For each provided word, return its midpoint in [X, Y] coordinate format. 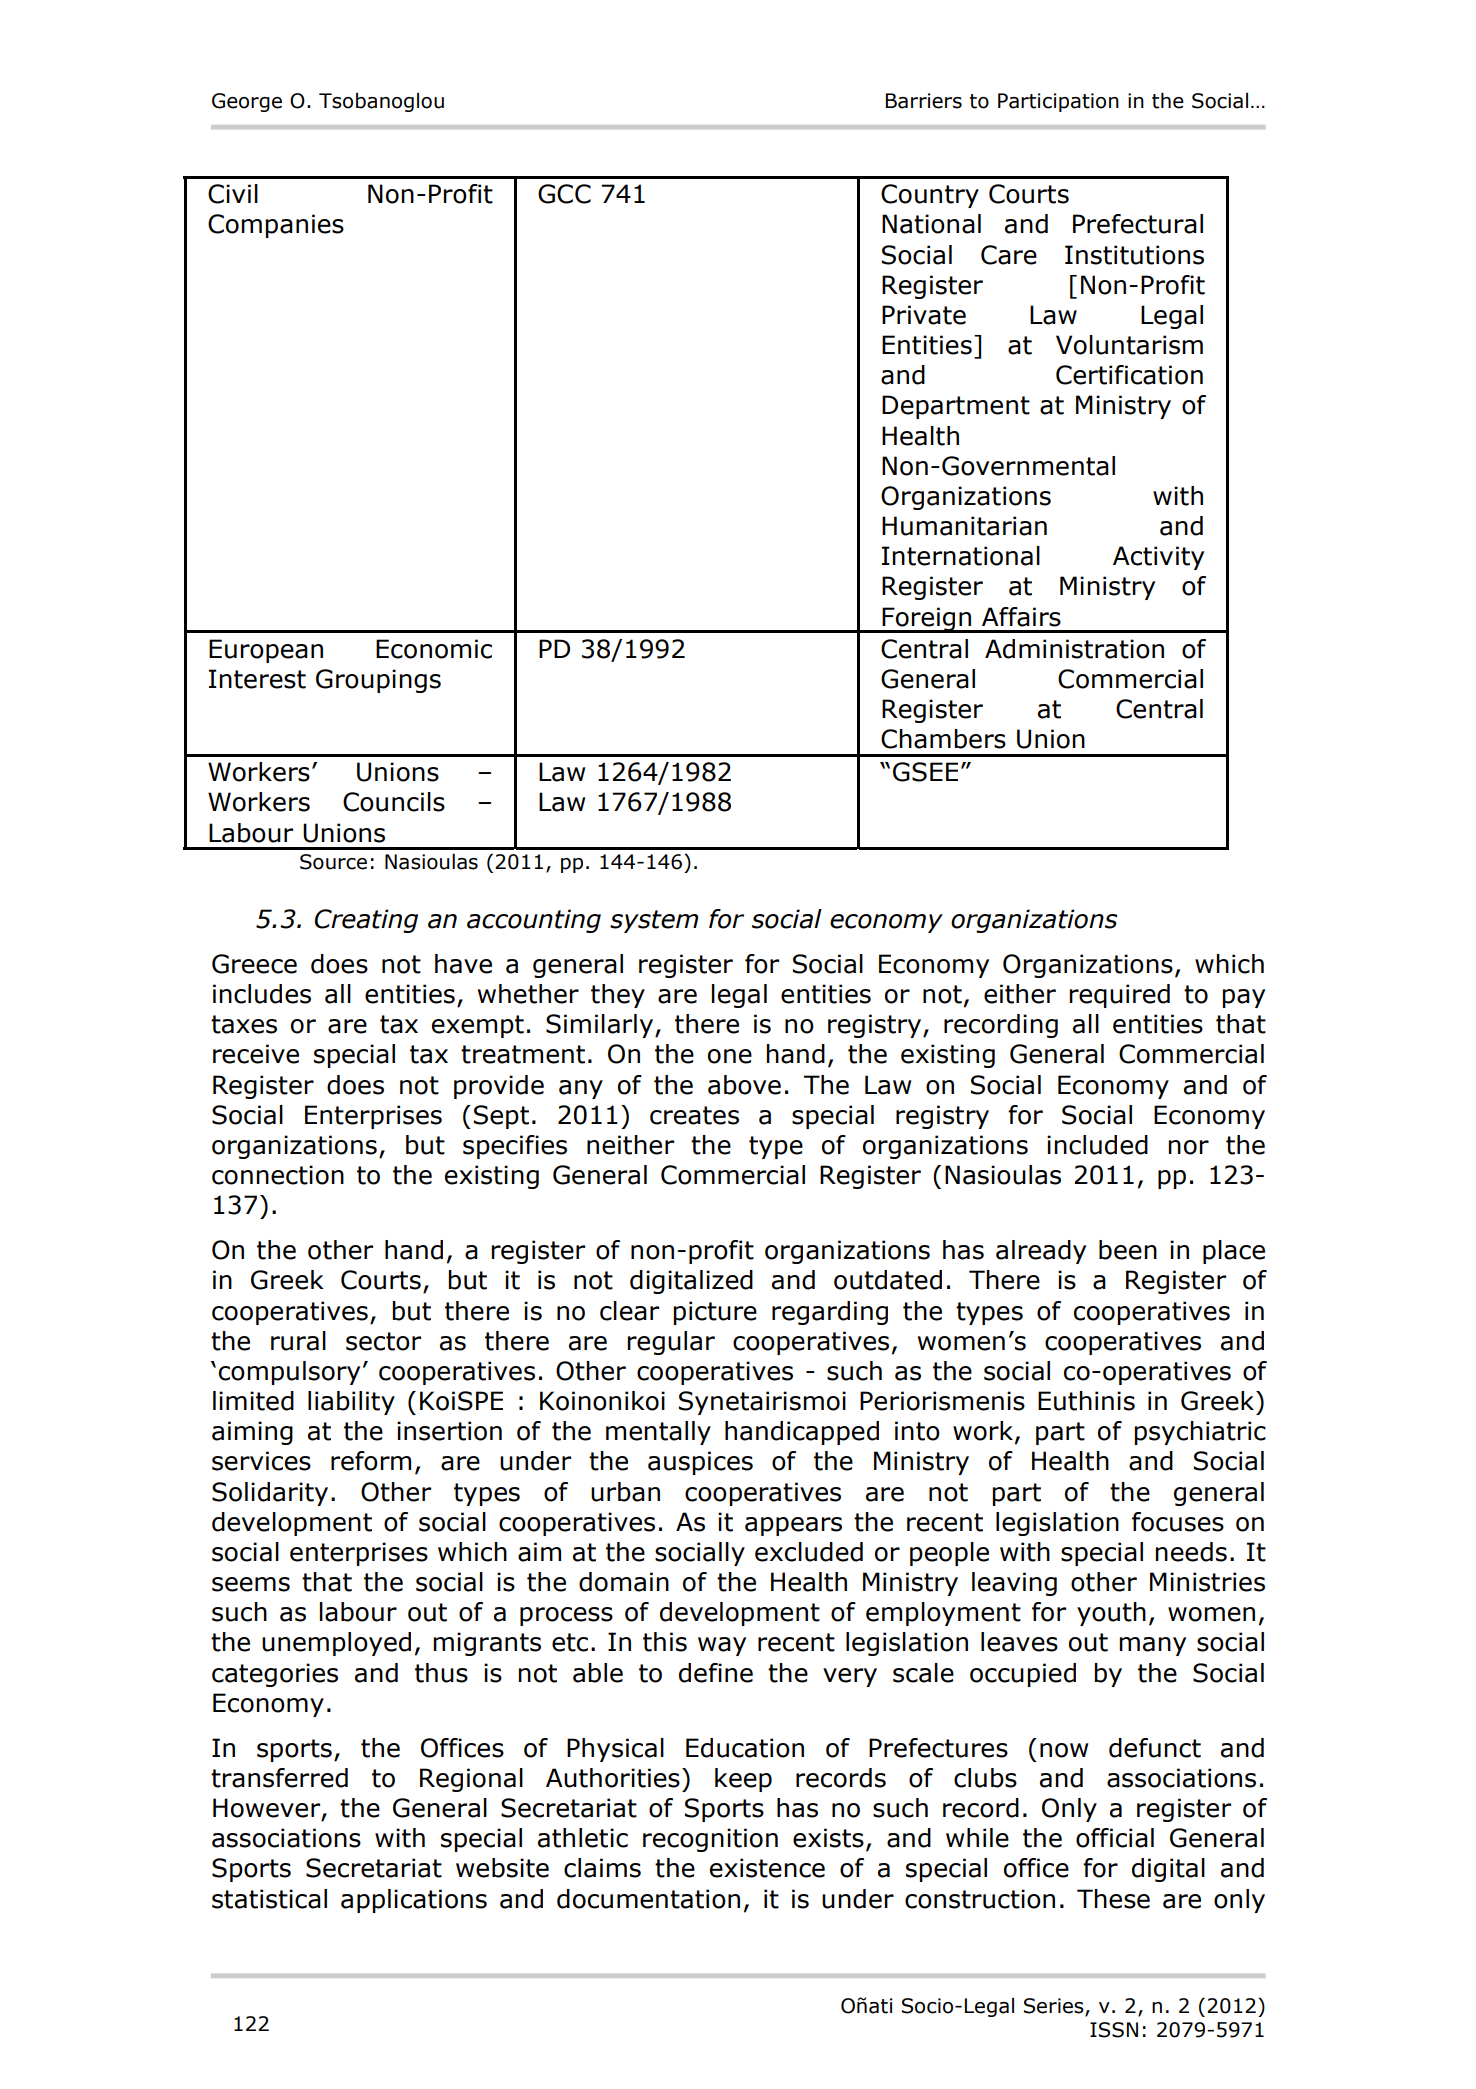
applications [414, 1901]
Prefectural [1138, 224]
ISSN [1114, 2030]
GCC [564, 194]
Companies [276, 226]
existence [767, 1868]
